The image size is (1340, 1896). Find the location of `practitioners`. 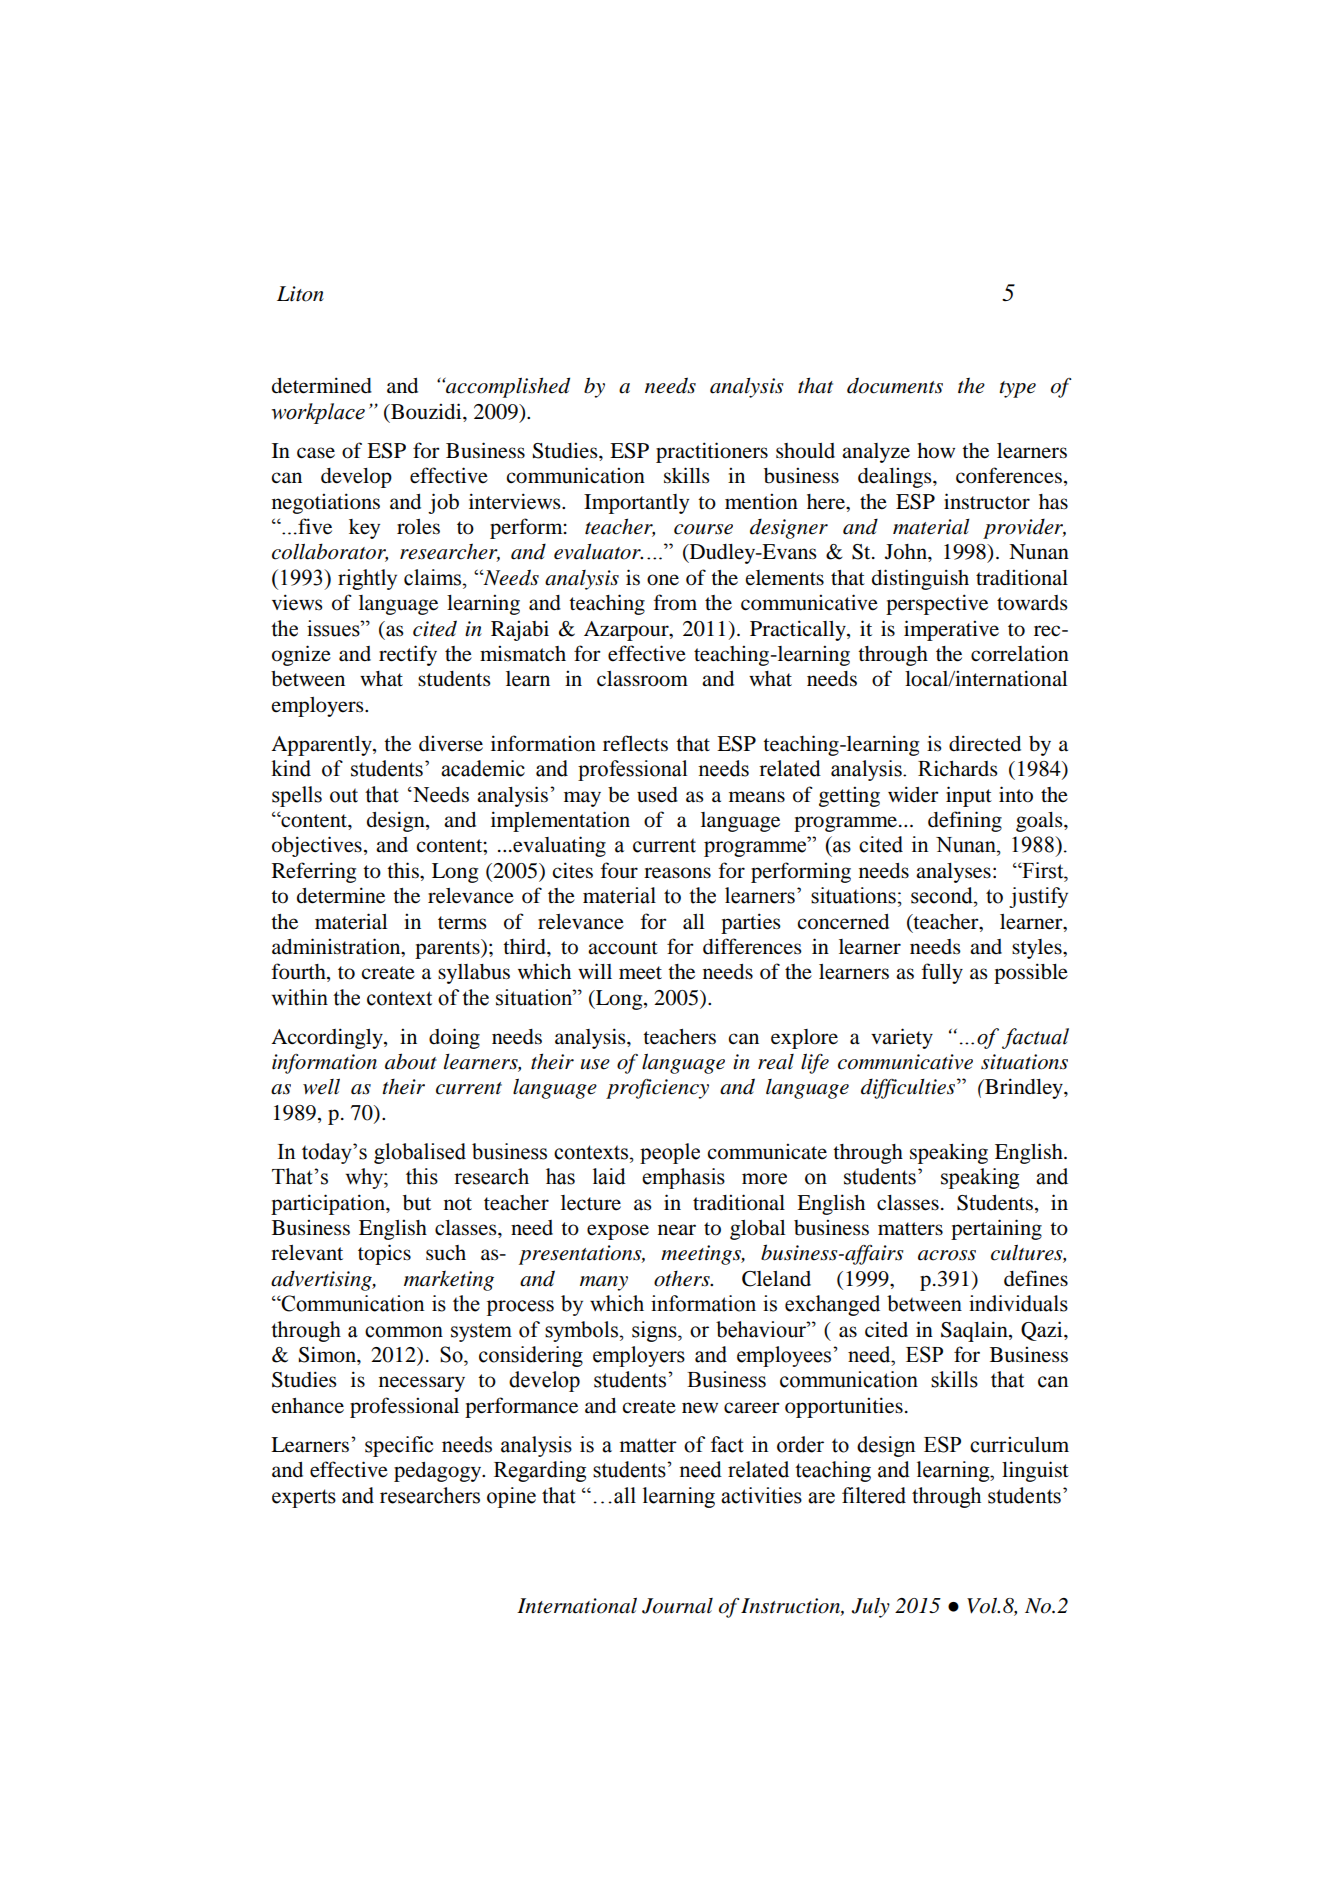

practitioners is located at coordinates (712, 452).
